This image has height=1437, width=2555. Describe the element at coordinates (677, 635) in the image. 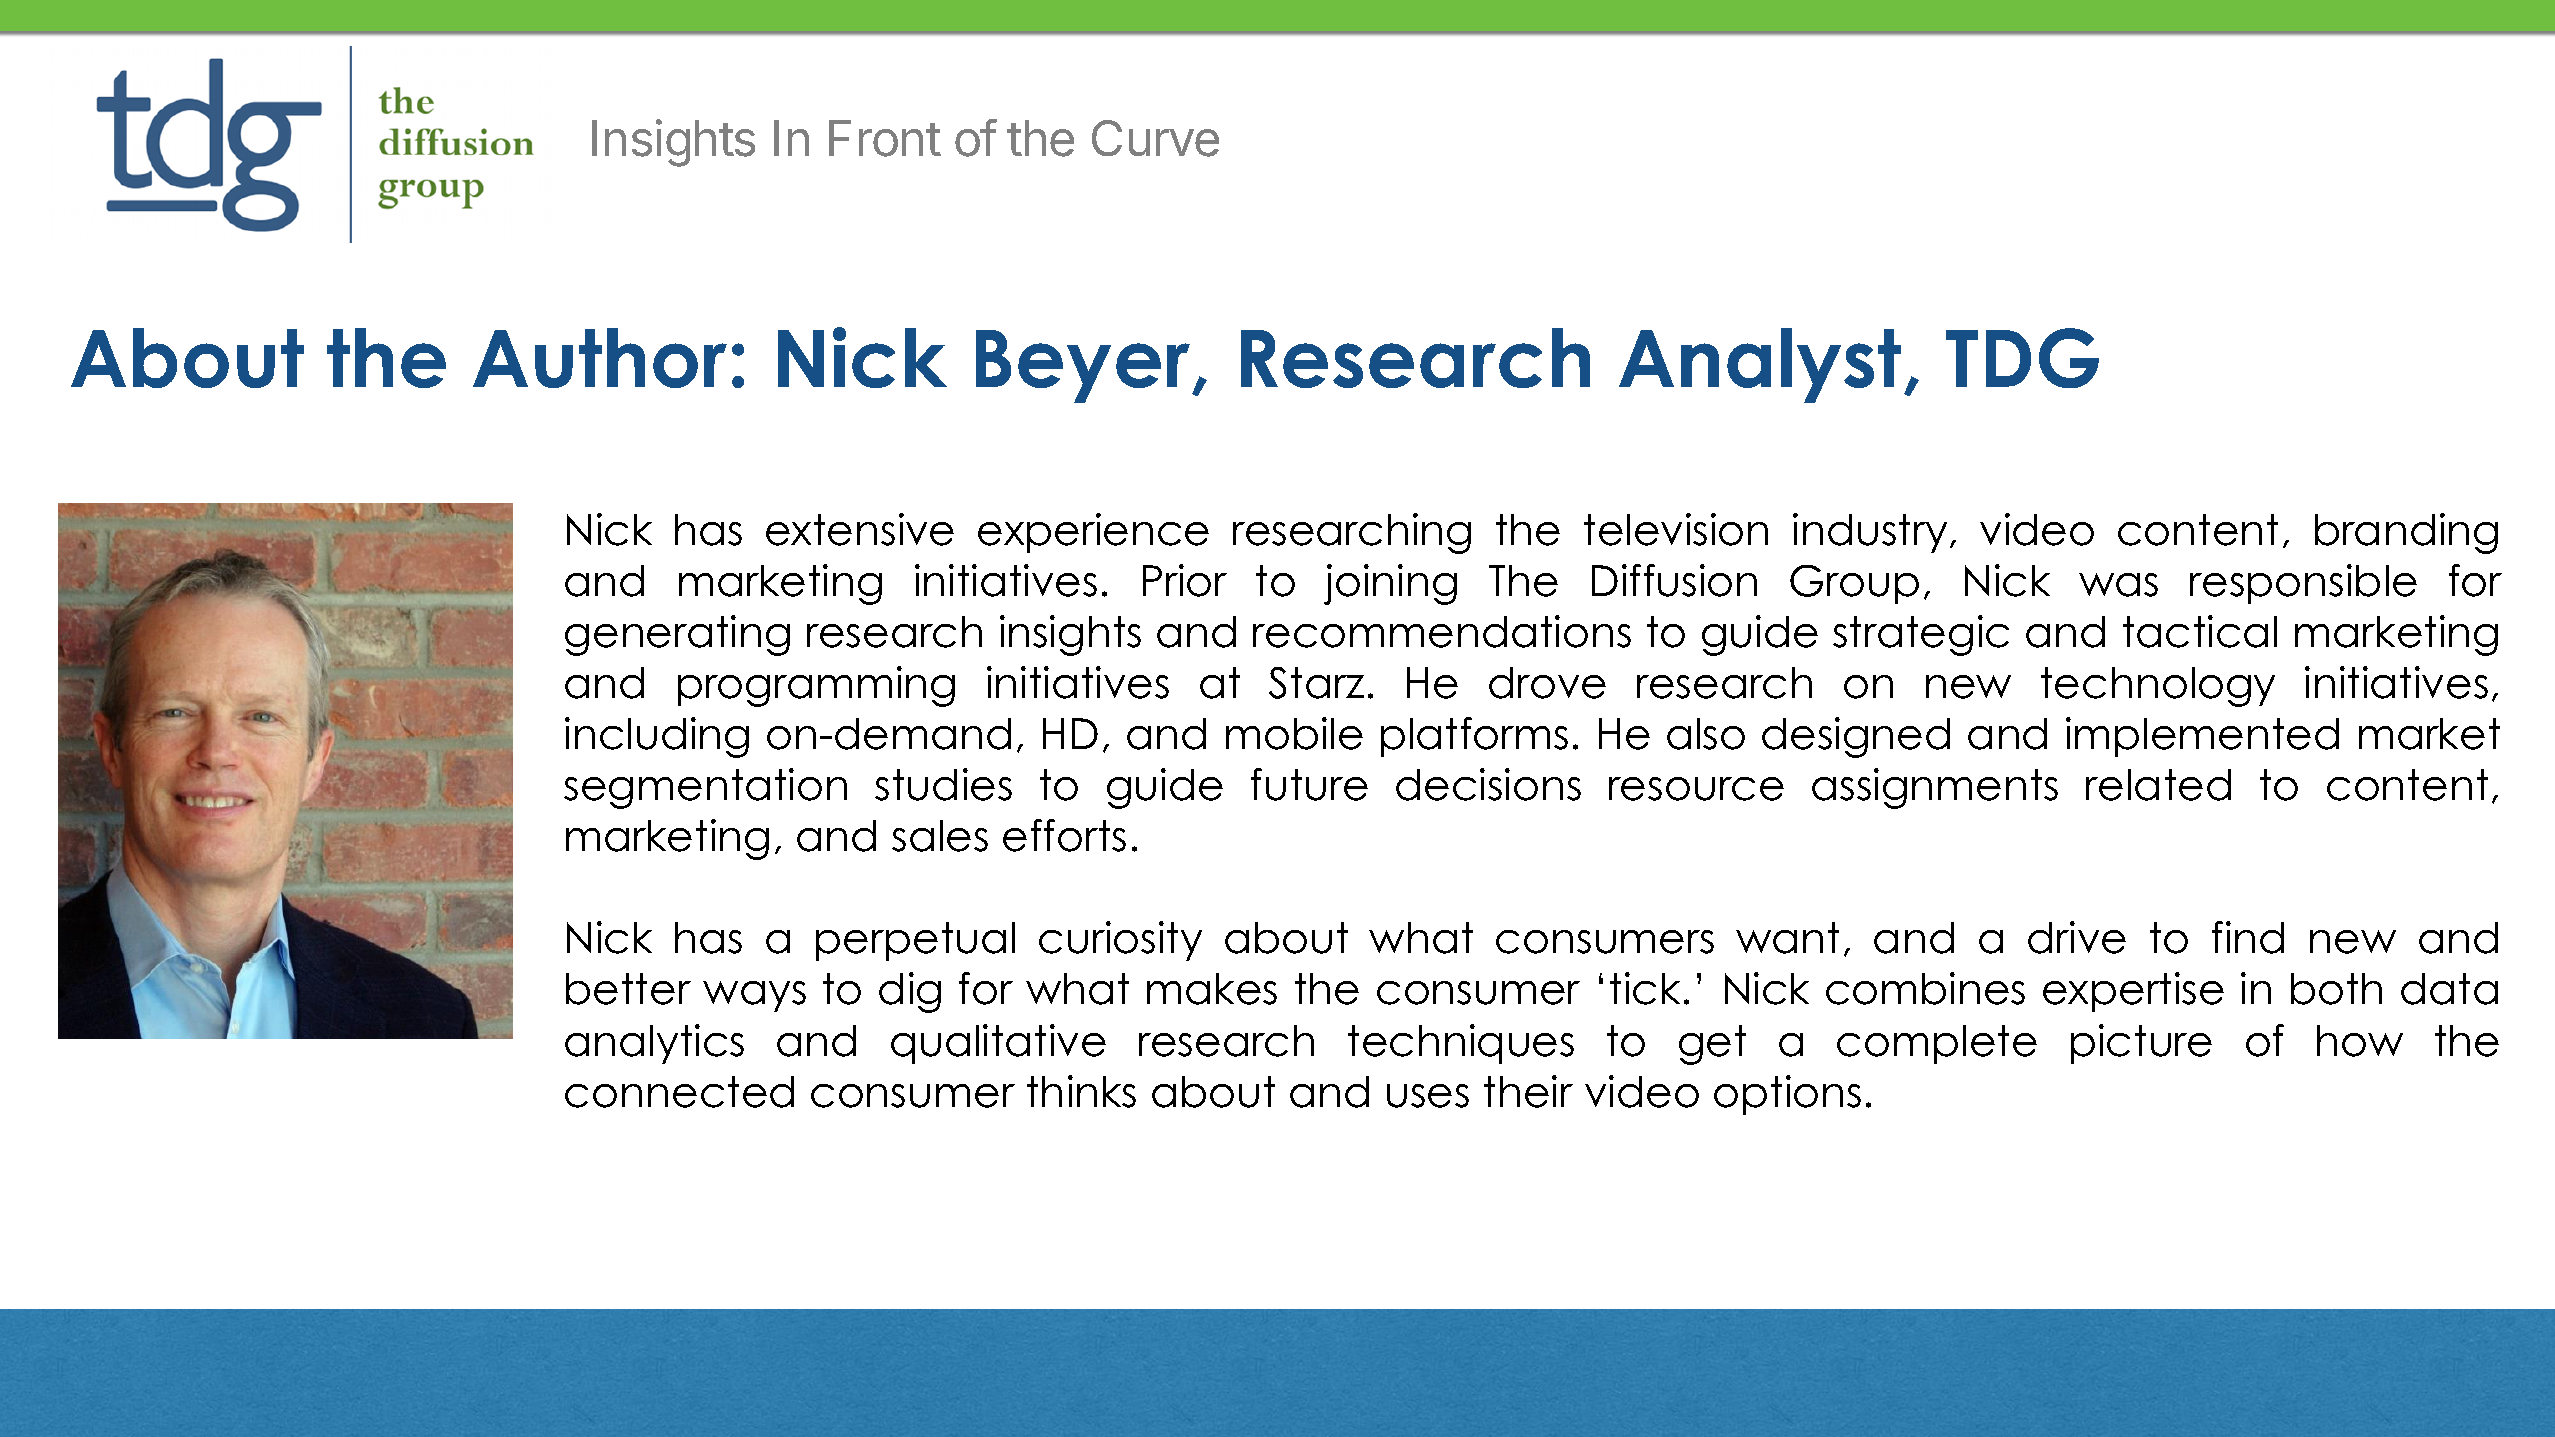

I see `generating` at that location.
